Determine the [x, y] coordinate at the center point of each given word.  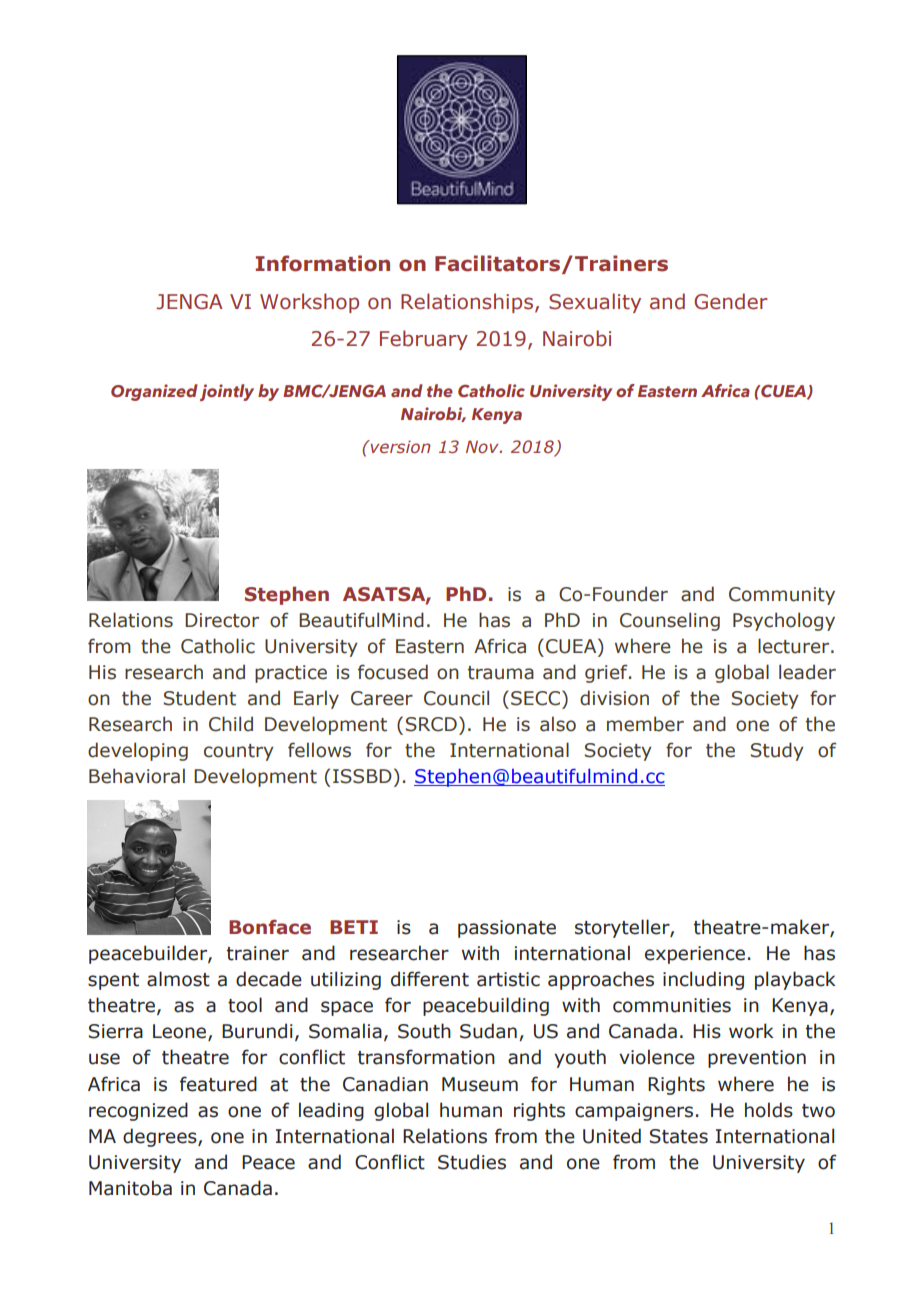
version [399, 446]
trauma [501, 673]
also [558, 724]
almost [178, 979]
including [703, 980]
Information [323, 263]
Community [782, 596]
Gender [731, 301]
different [430, 979]
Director [222, 620]
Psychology [784, 621]
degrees [161, 1137]
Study [777, 751]
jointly [227, 392]
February [424, 340]
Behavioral [137, 776]
